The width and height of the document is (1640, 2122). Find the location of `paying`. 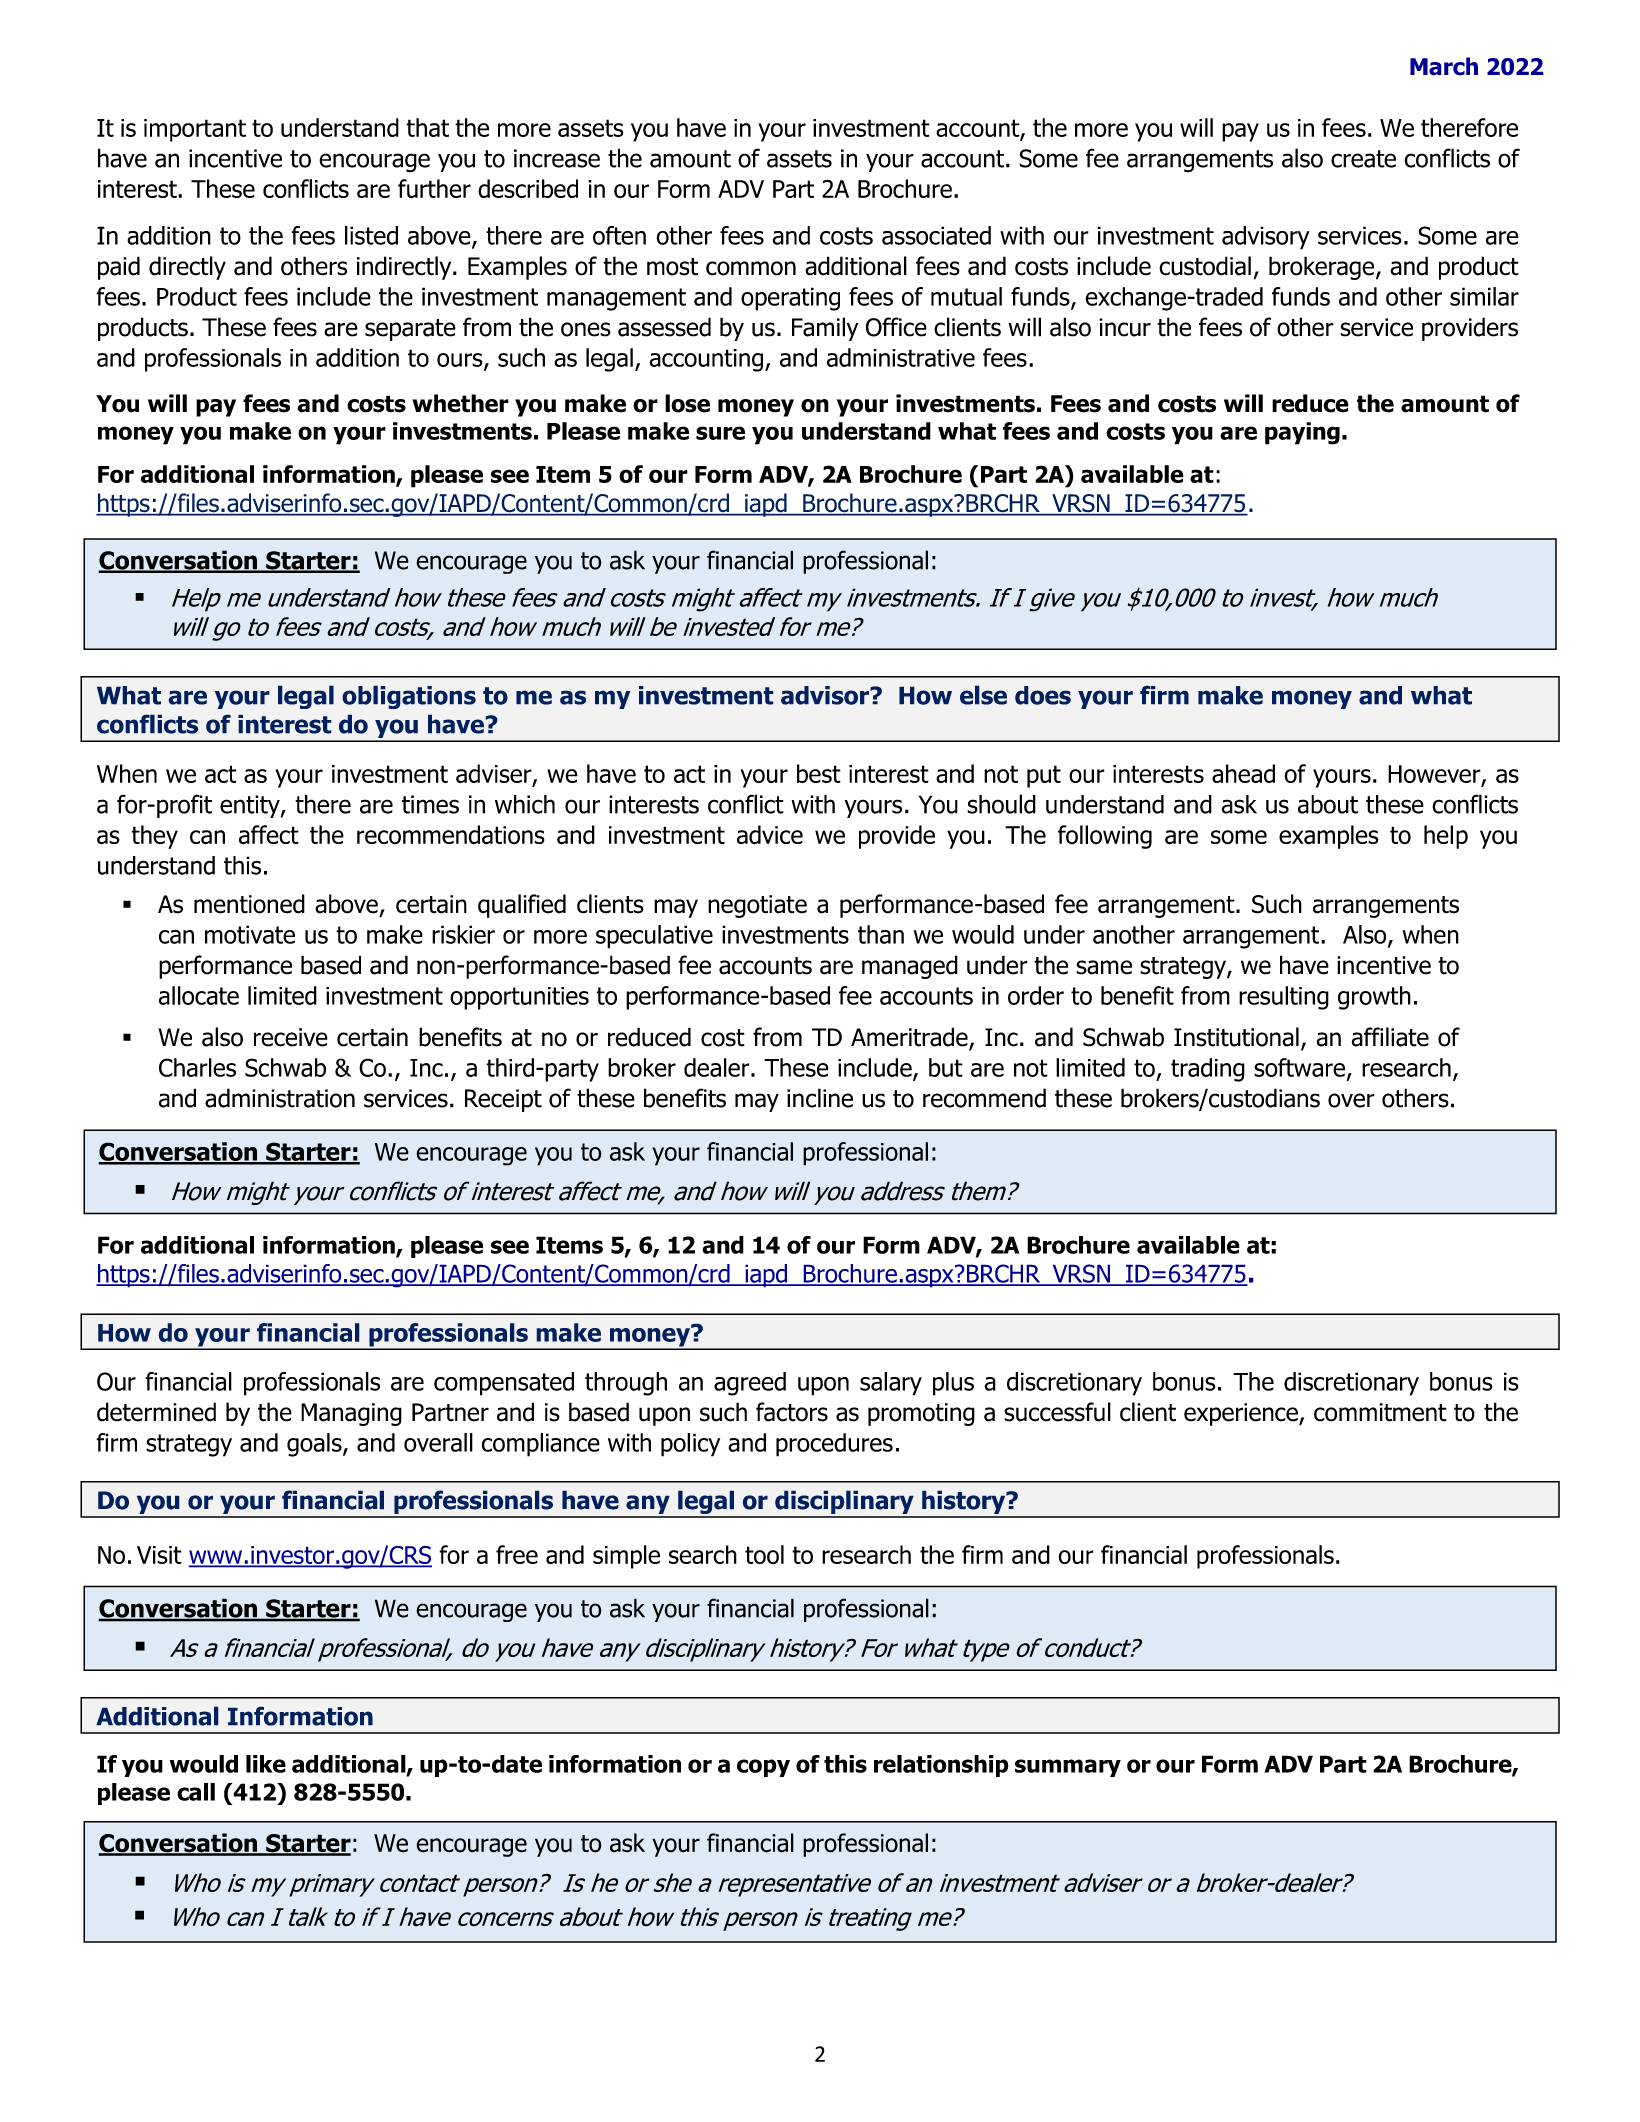

paying is located at coordinates (1302, 433).
